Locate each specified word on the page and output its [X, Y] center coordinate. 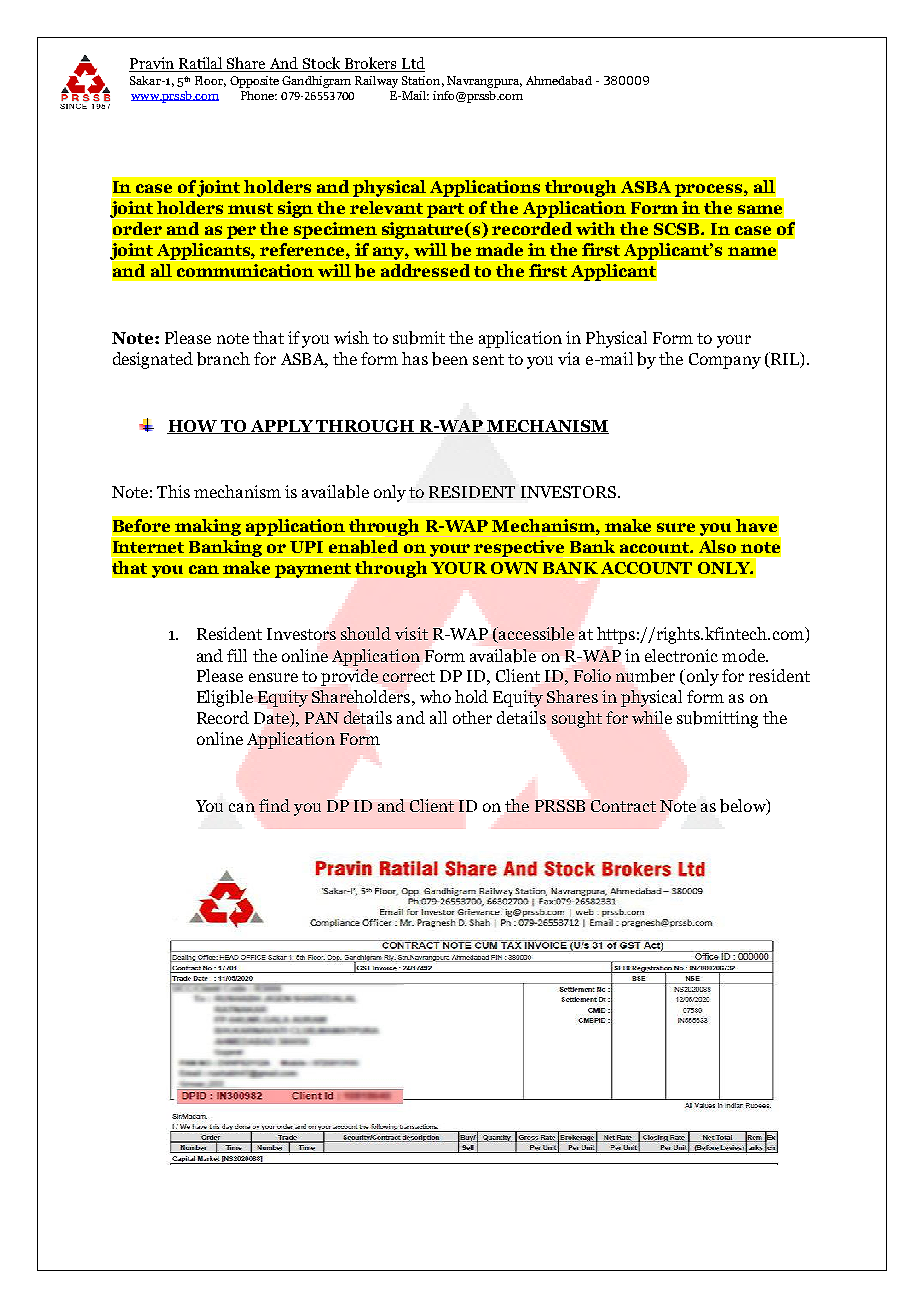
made [499, 249]
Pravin [152, 64]
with [595, 228]
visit [411, 633]
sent [488, 359]
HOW [193, 427]
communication [245, 270]
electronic [681, 655]
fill [237, 655]
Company [725, 361]
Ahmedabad [559, 80]
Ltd [412, 64]
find [274, 805]
